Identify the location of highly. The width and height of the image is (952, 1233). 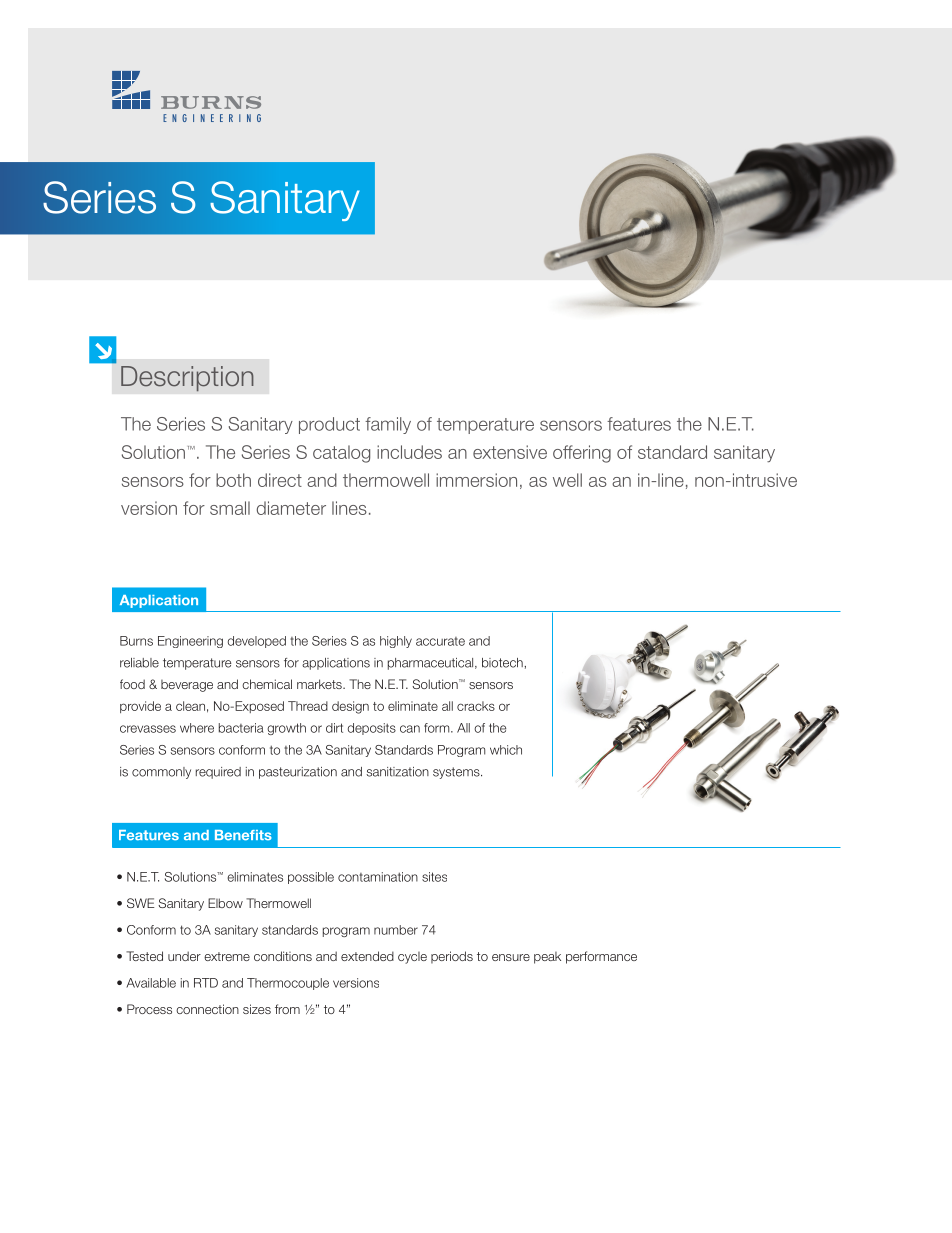
(396, 642).
